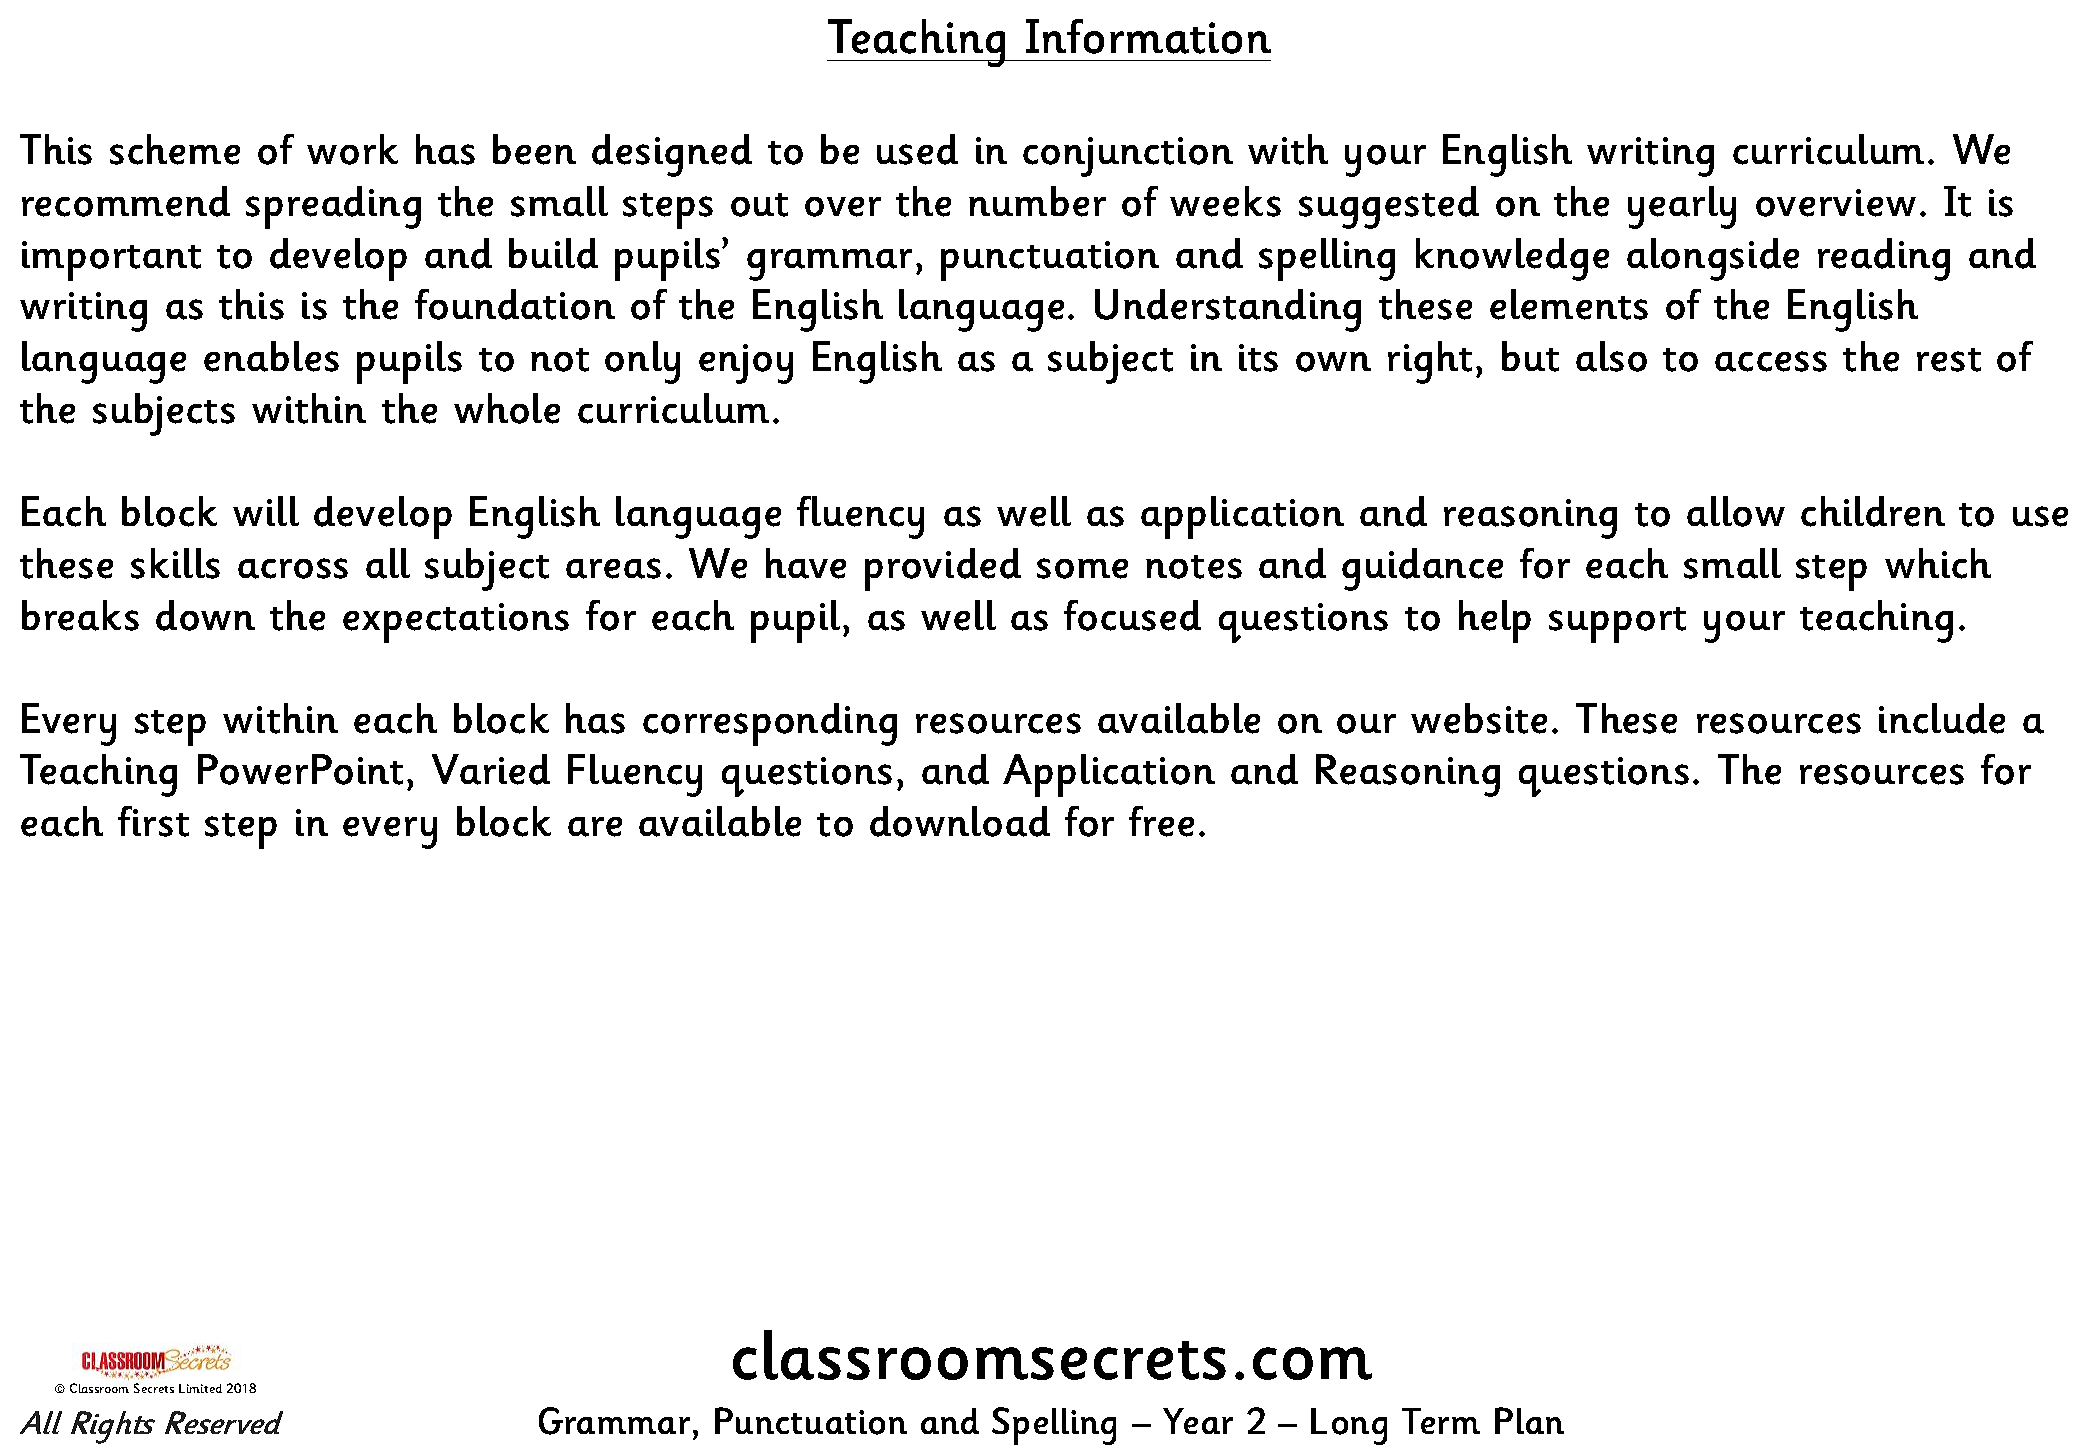 This screenshot has width=2099, height=1453. I want to click on Term, so click(1441, 1421).
